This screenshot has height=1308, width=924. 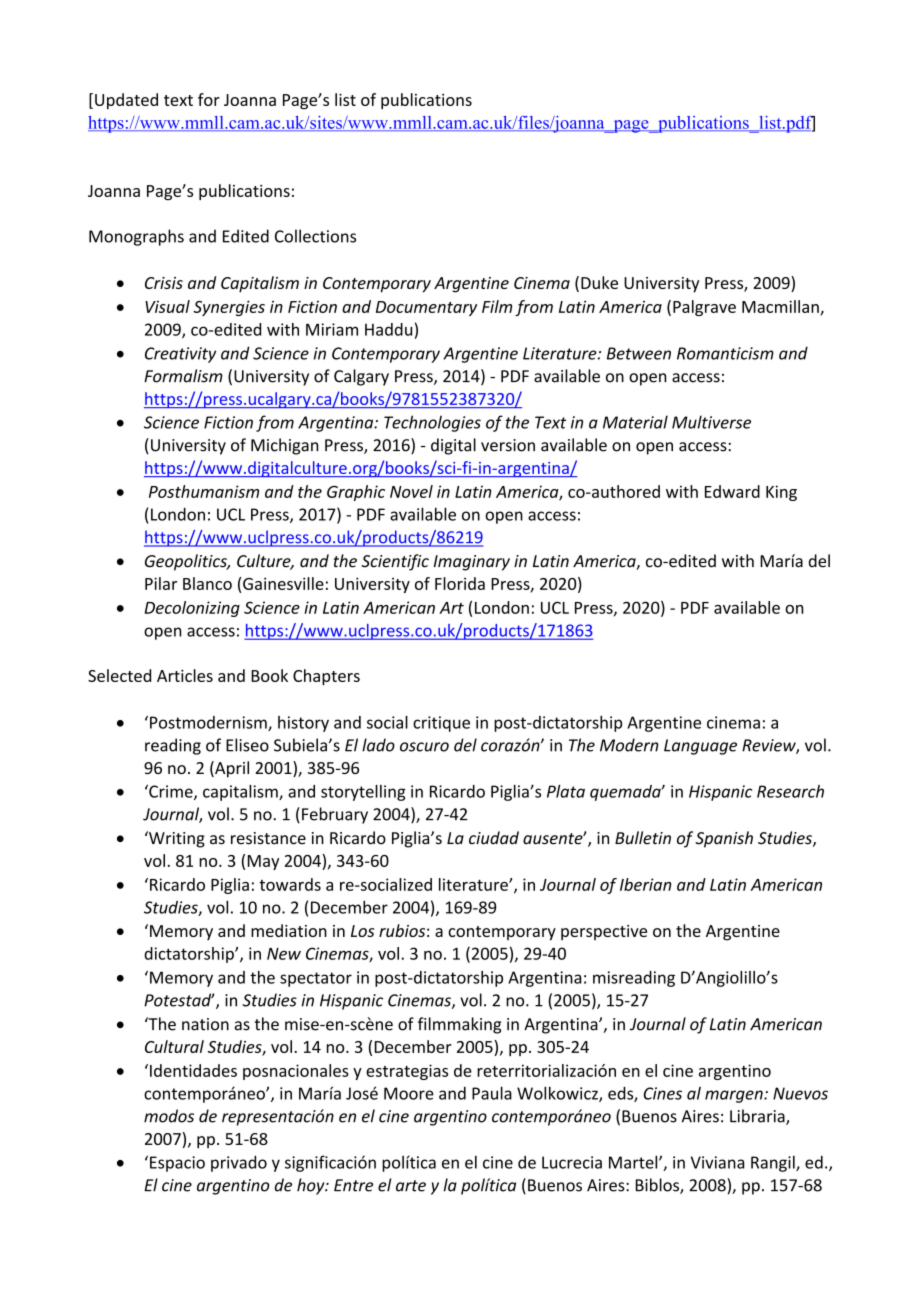 What do you see at coordinates (315, 236) in the screenshot?
I see `Collections` at bounding box center [315, 236].
